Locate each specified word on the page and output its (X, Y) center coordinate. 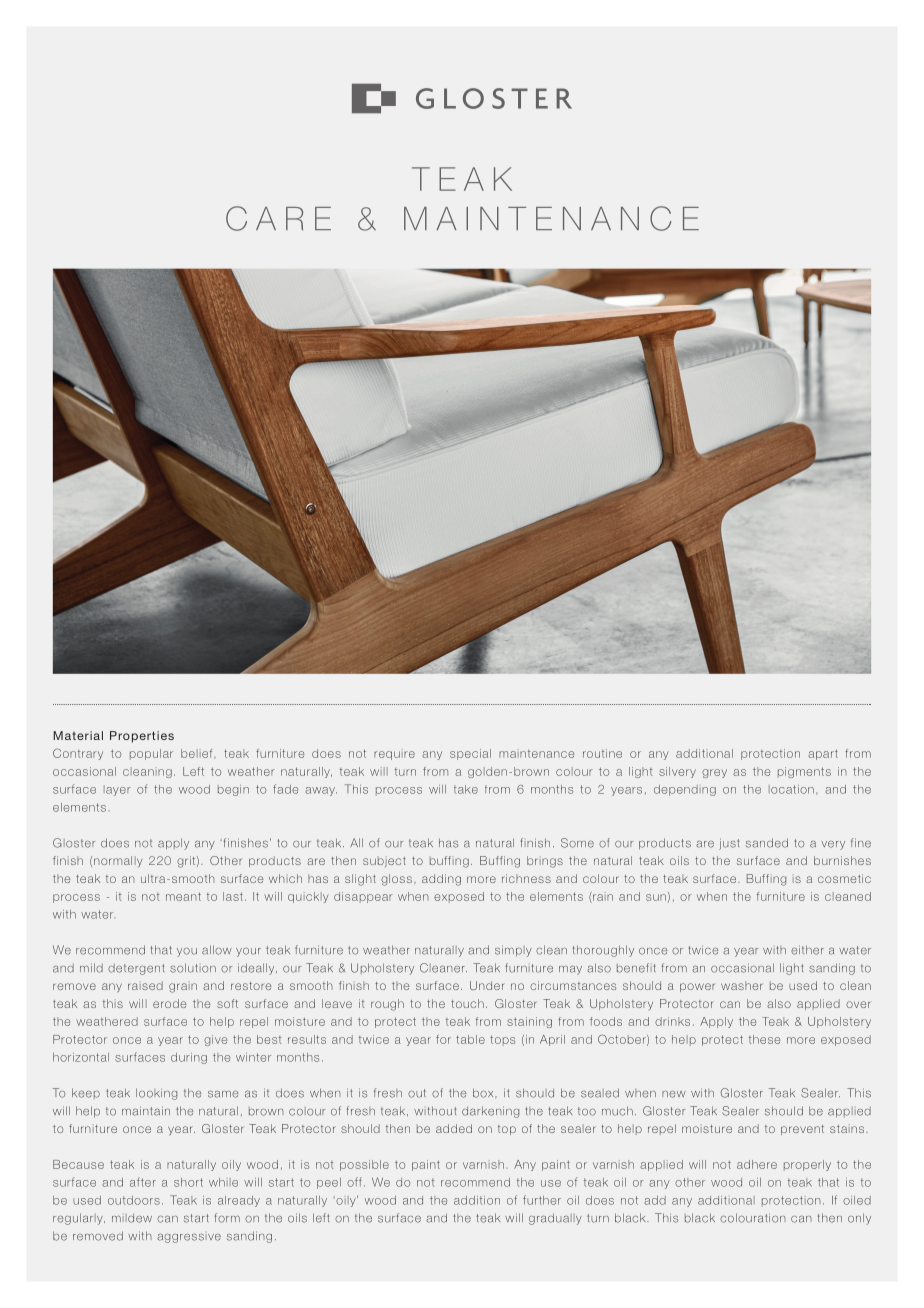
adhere (757, 1164)
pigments (804, 772)
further (542, 1200)
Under (487, 985)
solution (193, 968)
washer (741, 985)
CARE (278, 218)
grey (714, 773)
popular (151, 754)
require (394, 754)
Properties (142, 737)
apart (823, 754)
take (466, 789)
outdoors (134, 1200)
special (470, 754)
